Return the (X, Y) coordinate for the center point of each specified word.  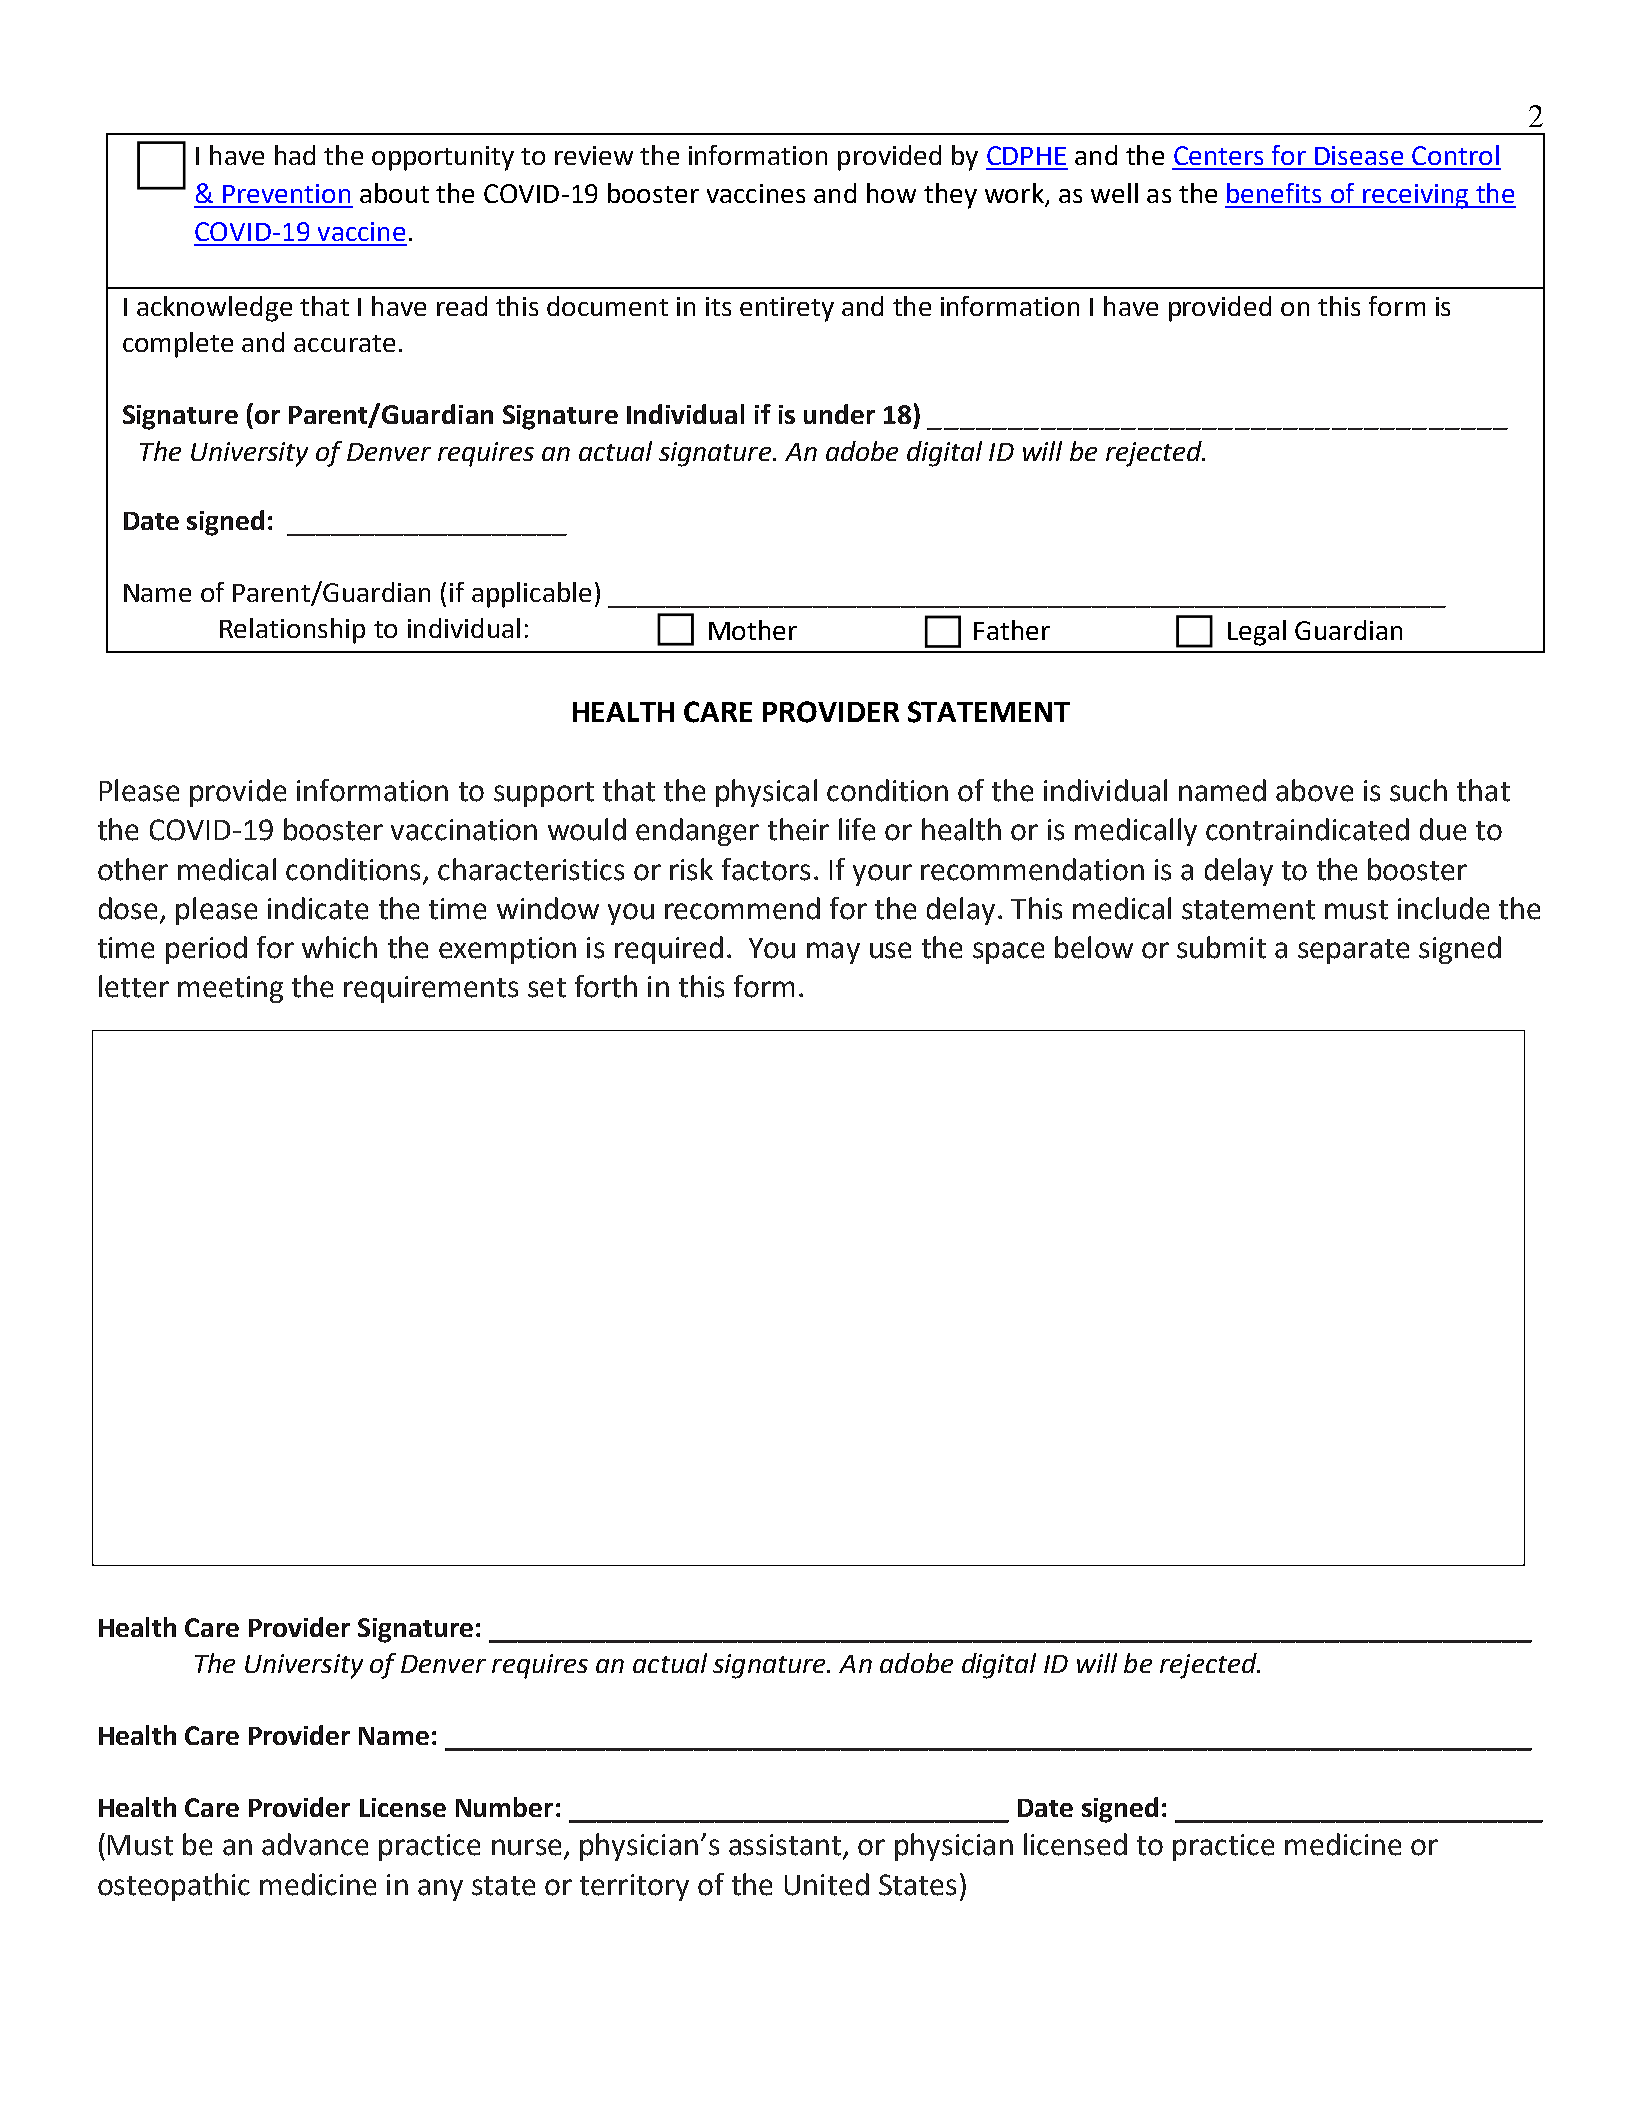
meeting (230, 989)
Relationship (292, 631)
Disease (1359, 155)
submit (1221, 947)
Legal (1257, 633)
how (891, 193)
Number (504, 1807)
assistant (785, 1845)
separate (1353, 951)
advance (315, 1844)
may (833, 953)
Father (1012, 630)
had (295, 155)
